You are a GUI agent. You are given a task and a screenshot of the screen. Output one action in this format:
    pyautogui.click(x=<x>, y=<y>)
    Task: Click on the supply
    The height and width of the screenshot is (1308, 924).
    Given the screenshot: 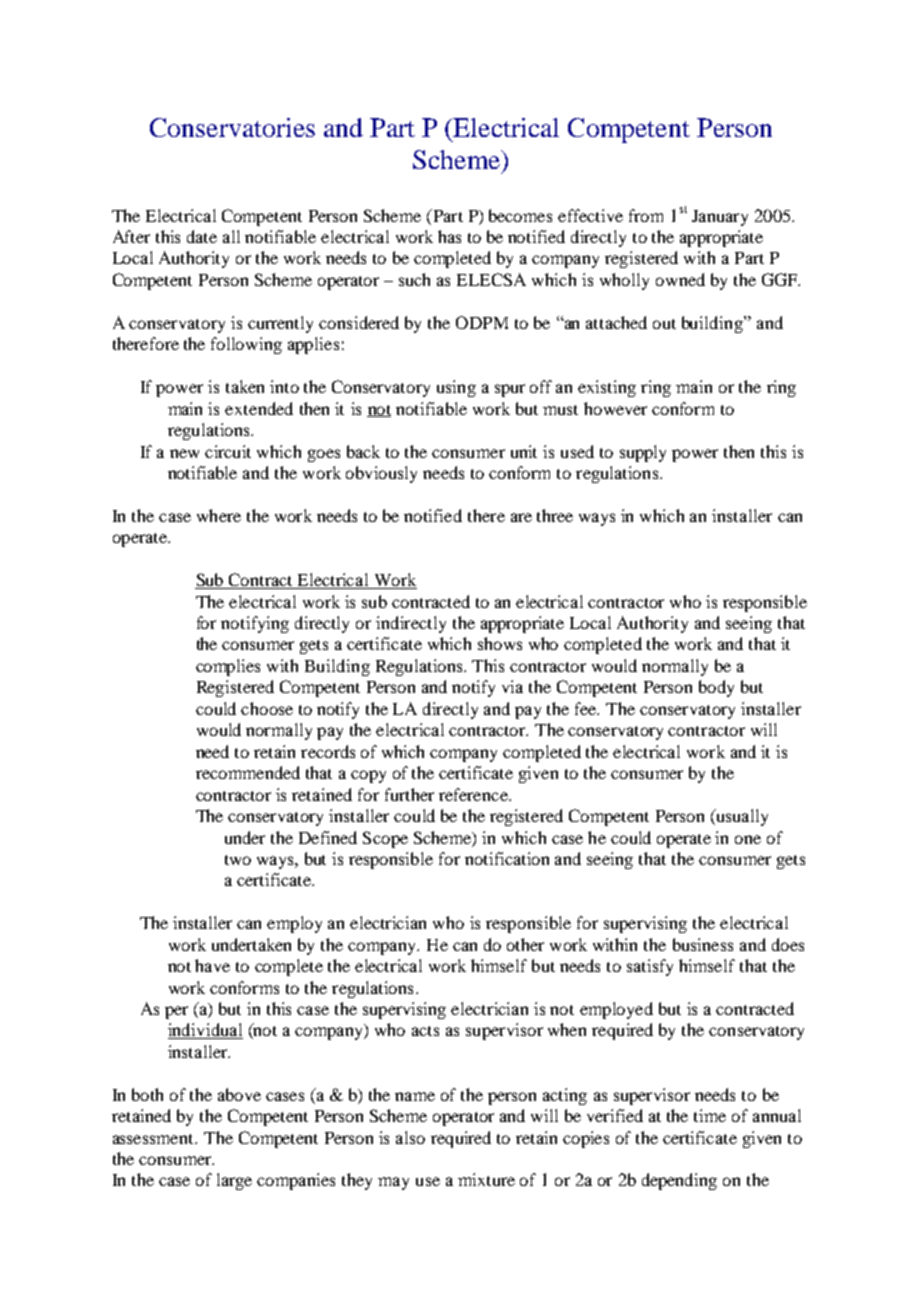 What is the action you would take?
    pyautogui.click(x=643, y=453)
